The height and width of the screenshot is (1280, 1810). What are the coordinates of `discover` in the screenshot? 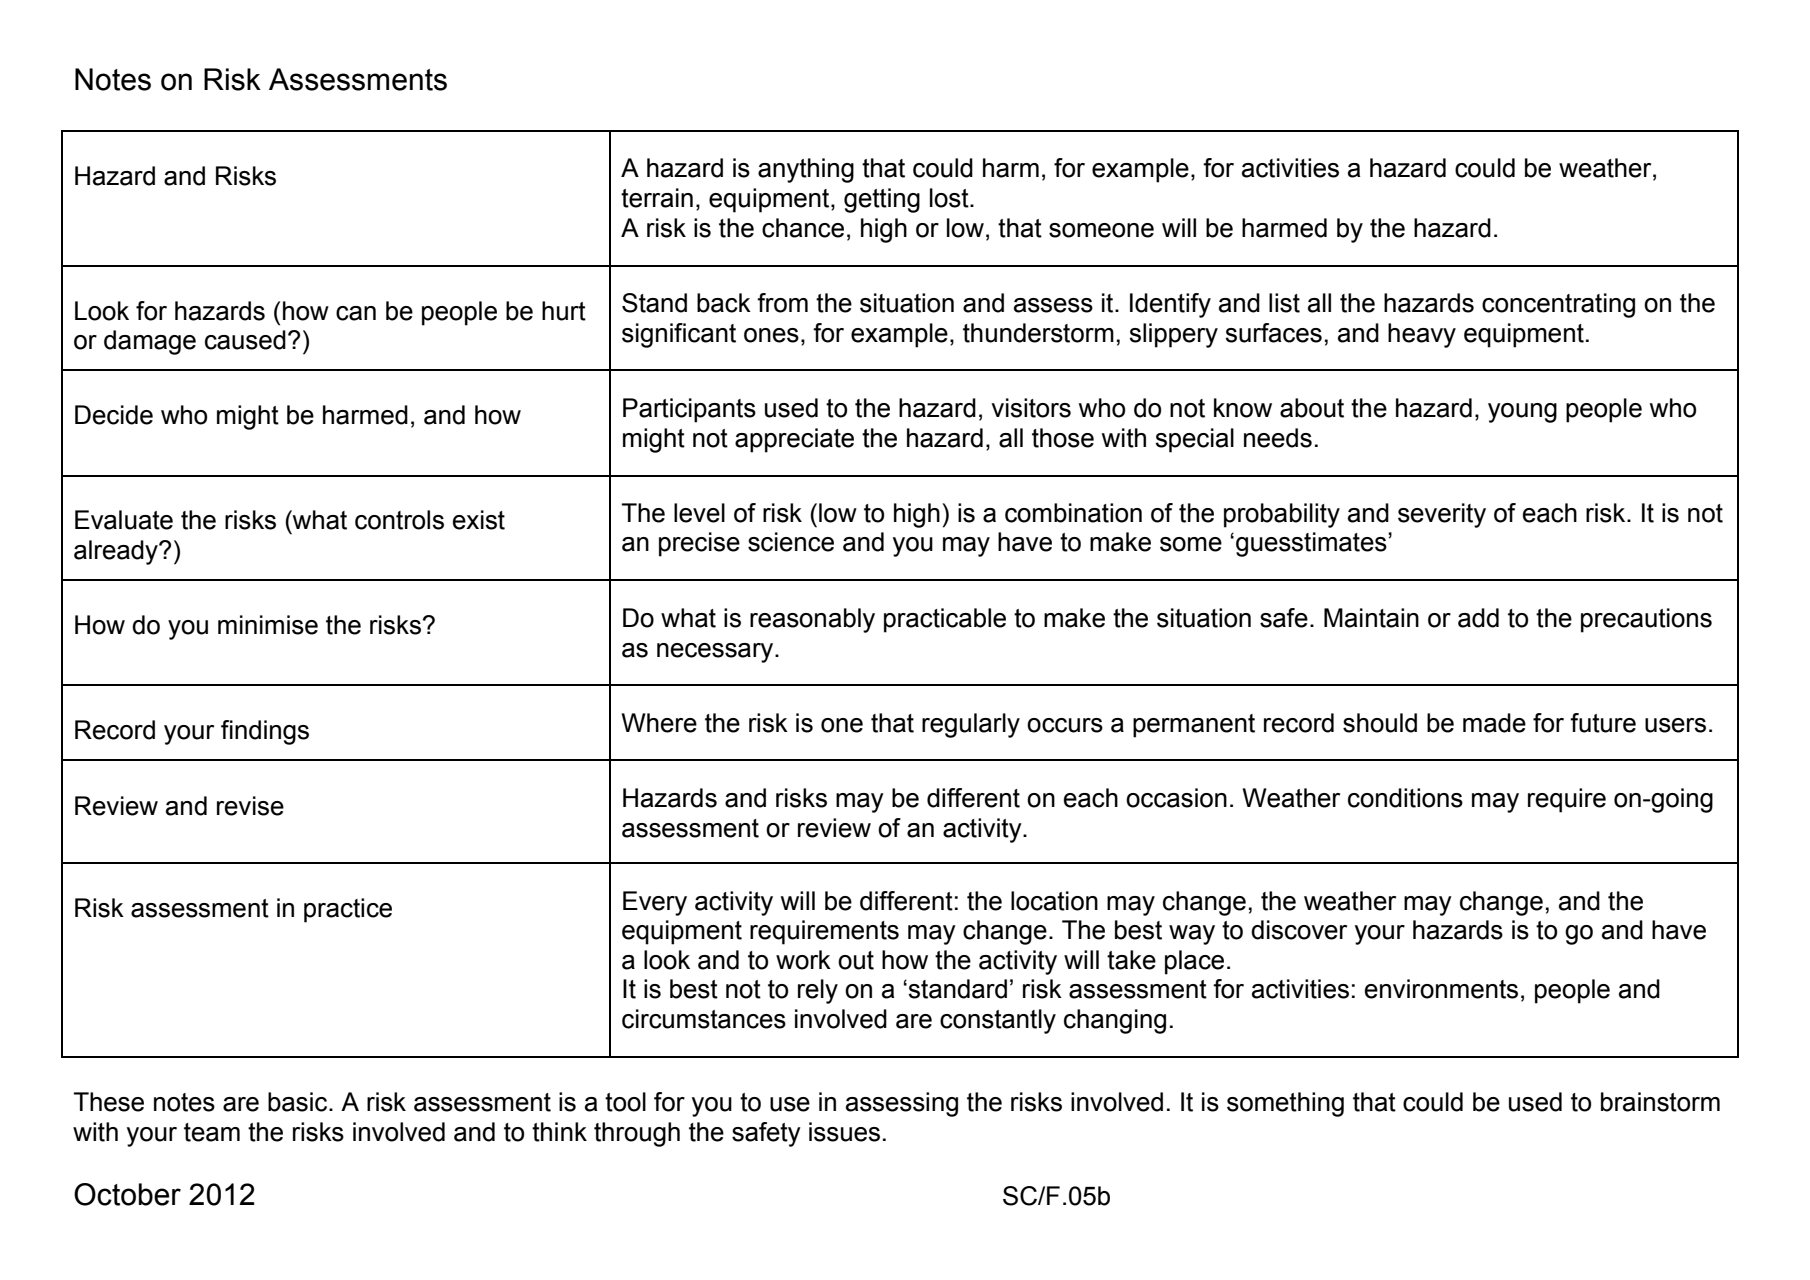 It's located at (1299, 930).
